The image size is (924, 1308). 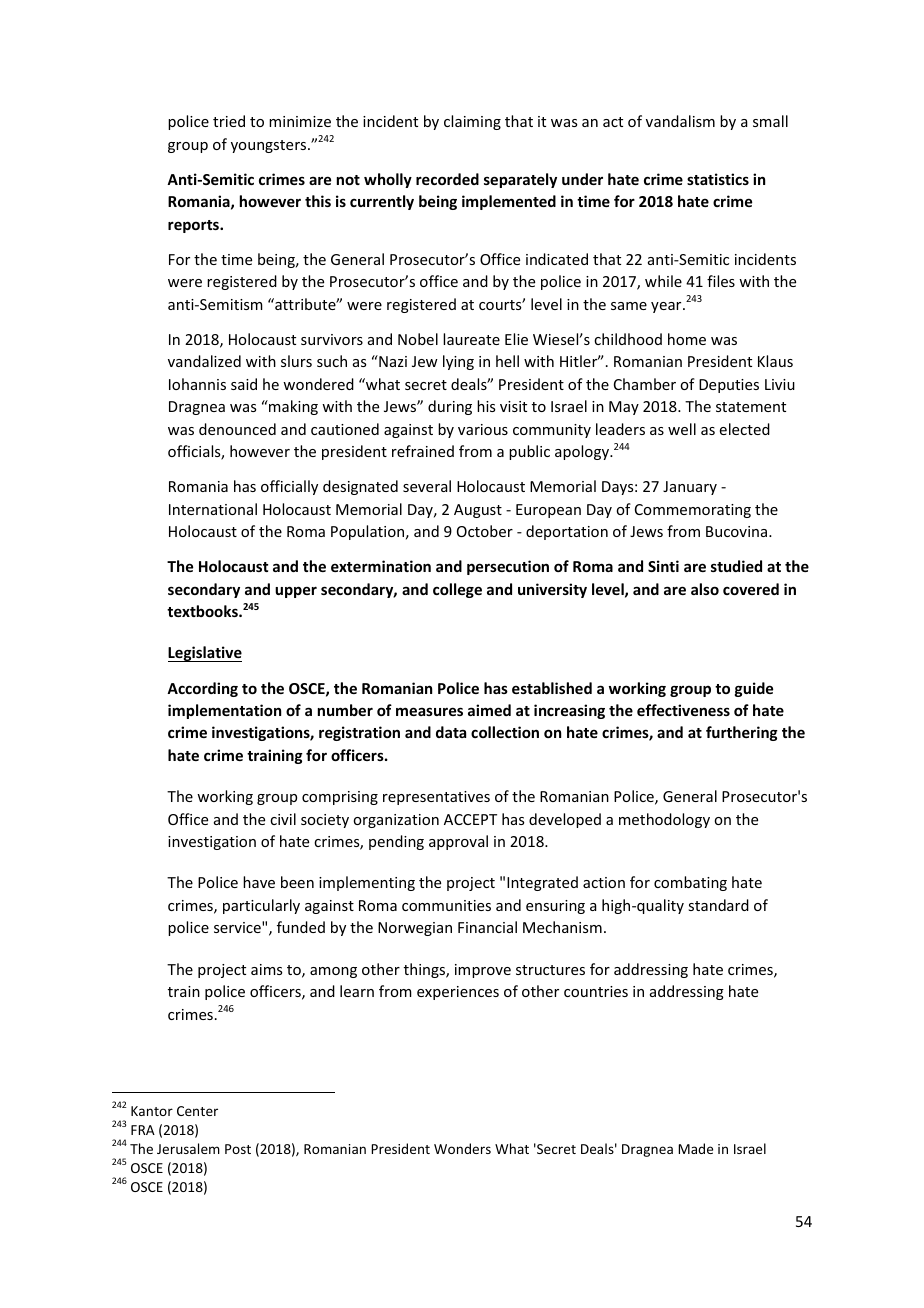 What do you see at coordinates (283, 819) in the screenshot?
I see `civil` at bounding box center [283, 819].
